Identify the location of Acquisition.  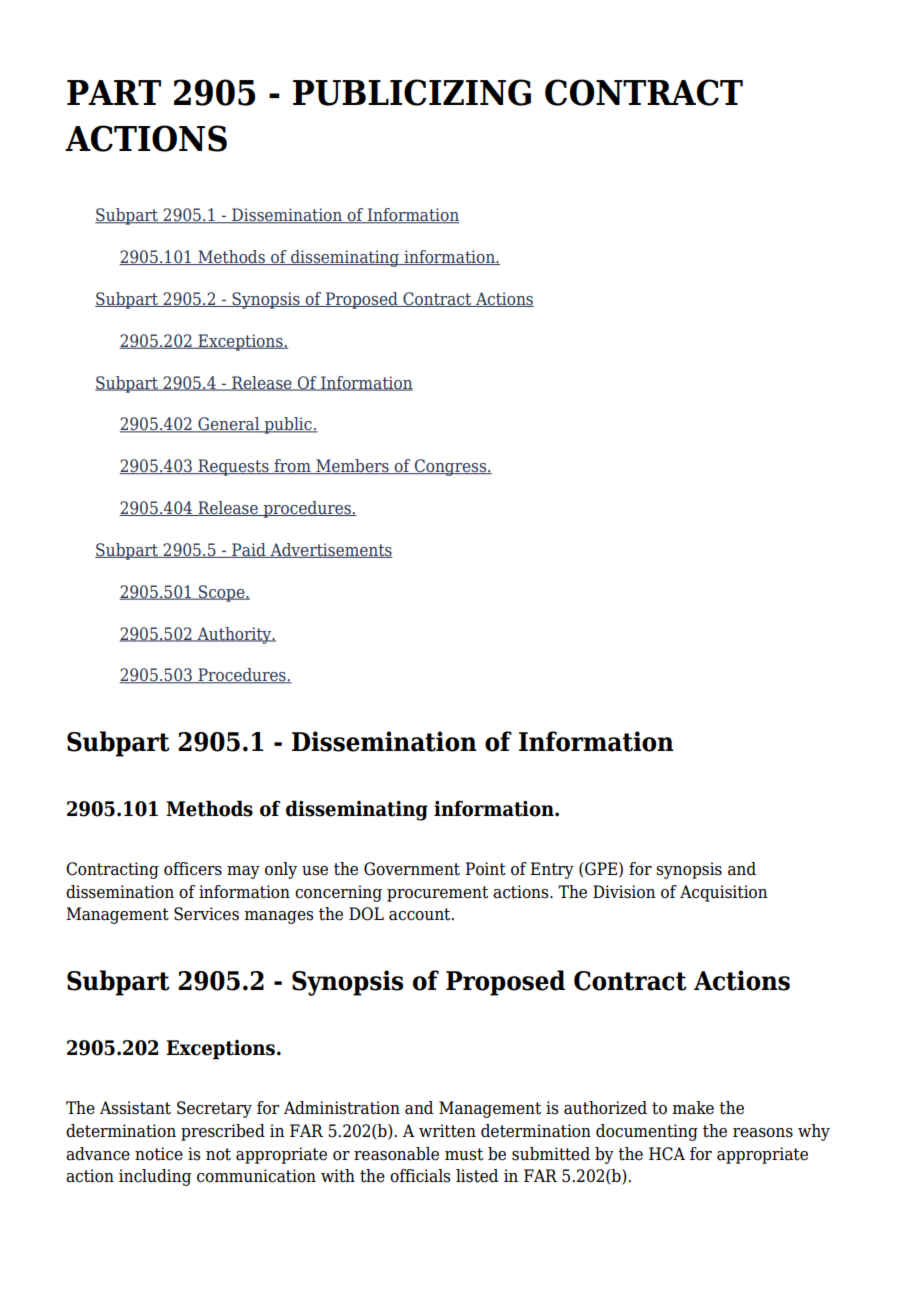
(724, 893).
